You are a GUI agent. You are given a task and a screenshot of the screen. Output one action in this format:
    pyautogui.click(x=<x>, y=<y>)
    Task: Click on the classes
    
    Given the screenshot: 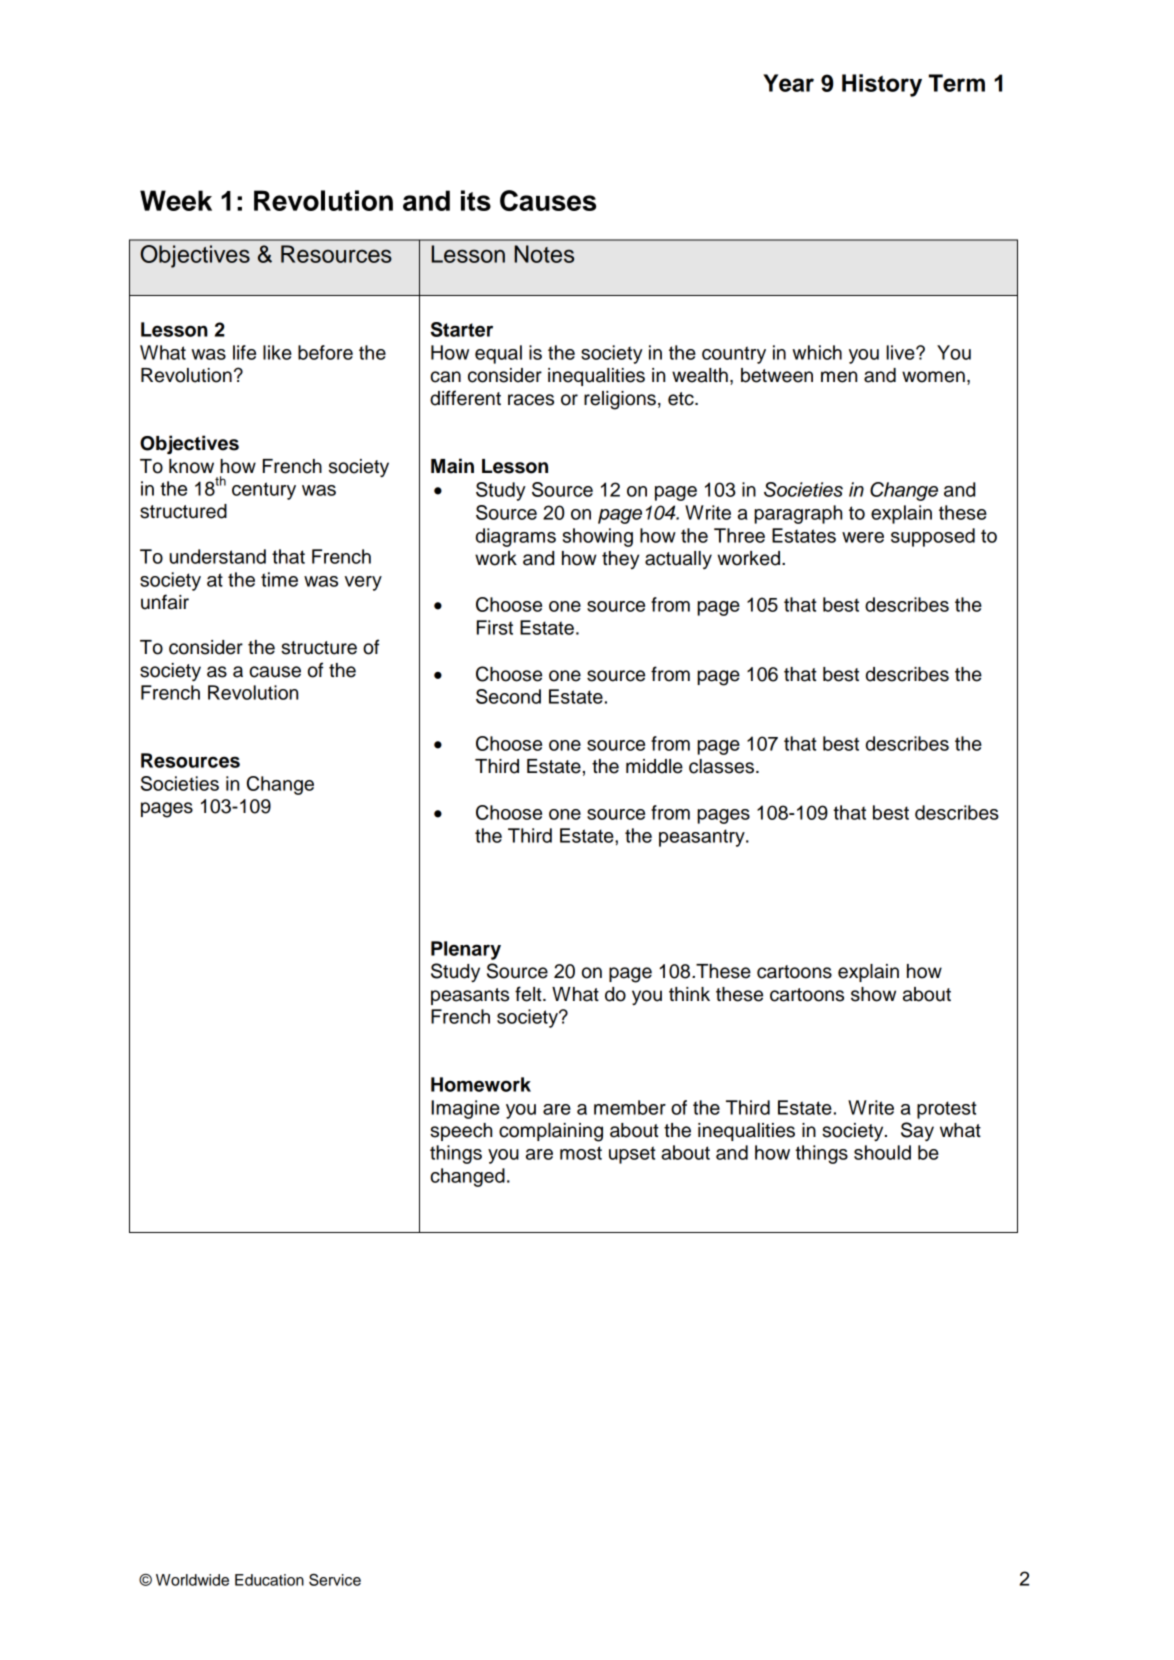 What is the action you would take?
    pyautogui.click(x=721, y=766)
